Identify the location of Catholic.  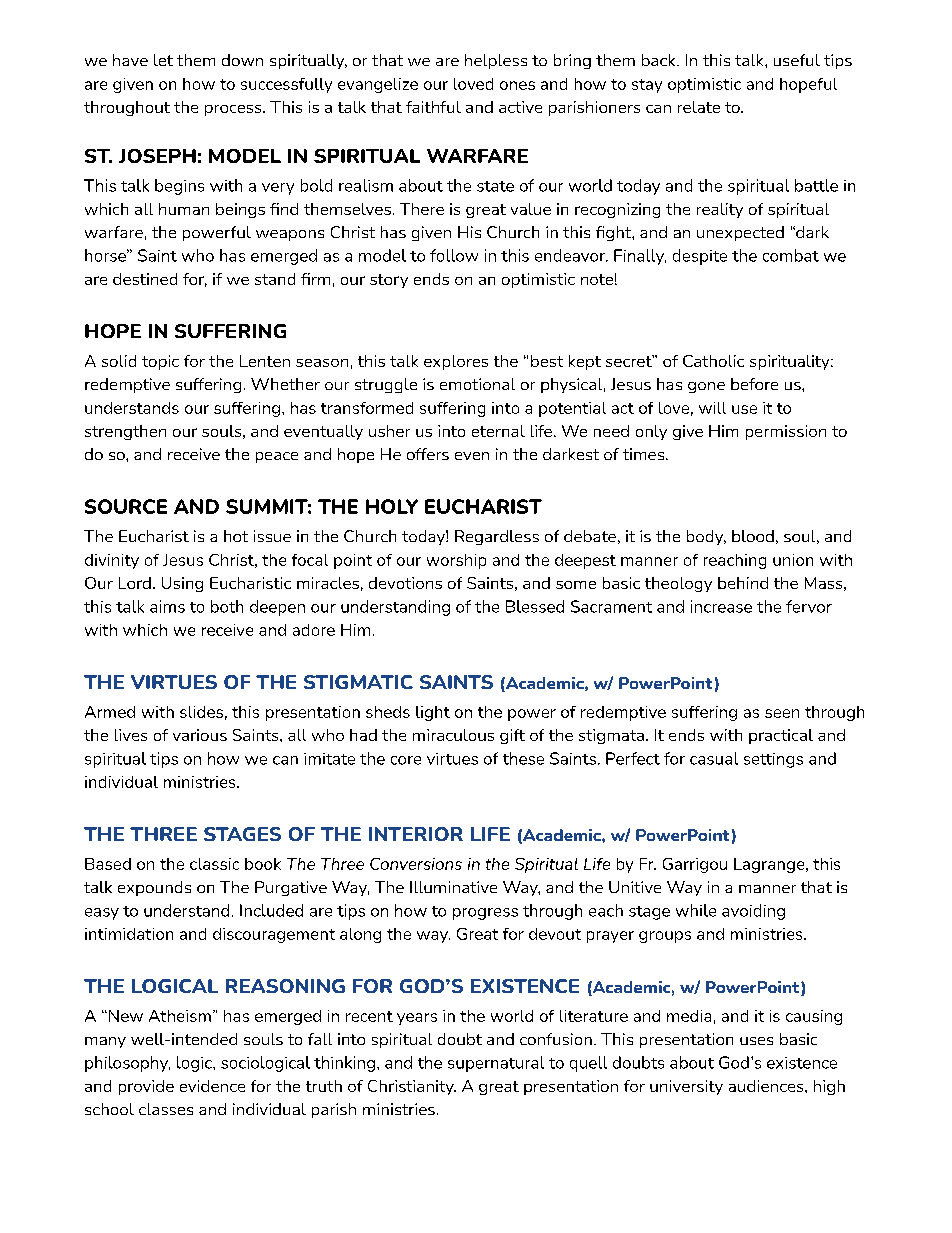
(713, 361).
